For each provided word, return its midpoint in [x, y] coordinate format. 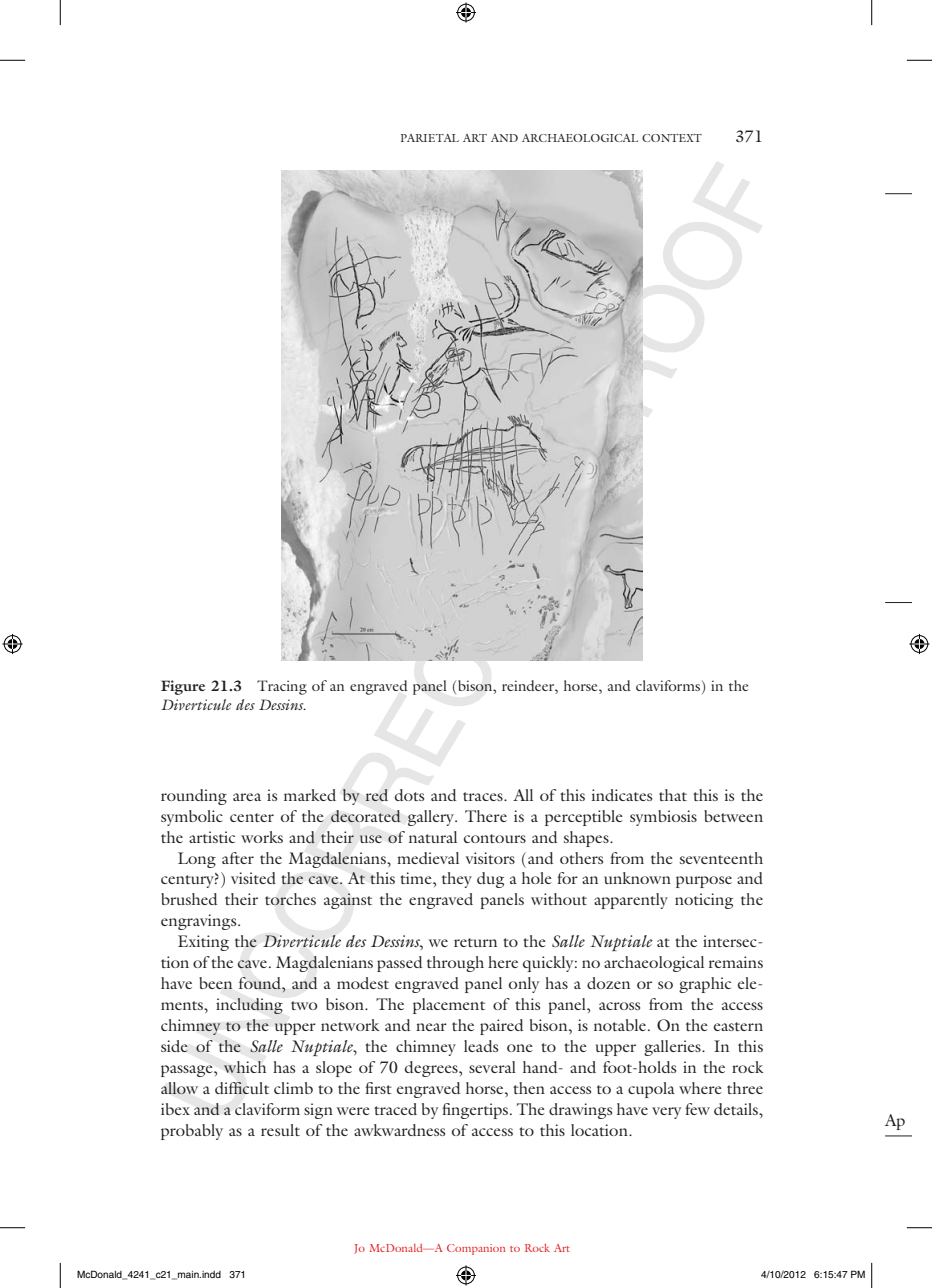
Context [672, 138]
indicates [622, 795]
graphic [705, 985]
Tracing [282, 687]
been [215, 983]
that [673, 795]
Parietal [430, 138]
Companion [476, 1249]
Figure [183, 687]
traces [484, 796]
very [666, 1113]
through [455, 964]
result [280, 1130]
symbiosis [663, 818]
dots [409, 795]
